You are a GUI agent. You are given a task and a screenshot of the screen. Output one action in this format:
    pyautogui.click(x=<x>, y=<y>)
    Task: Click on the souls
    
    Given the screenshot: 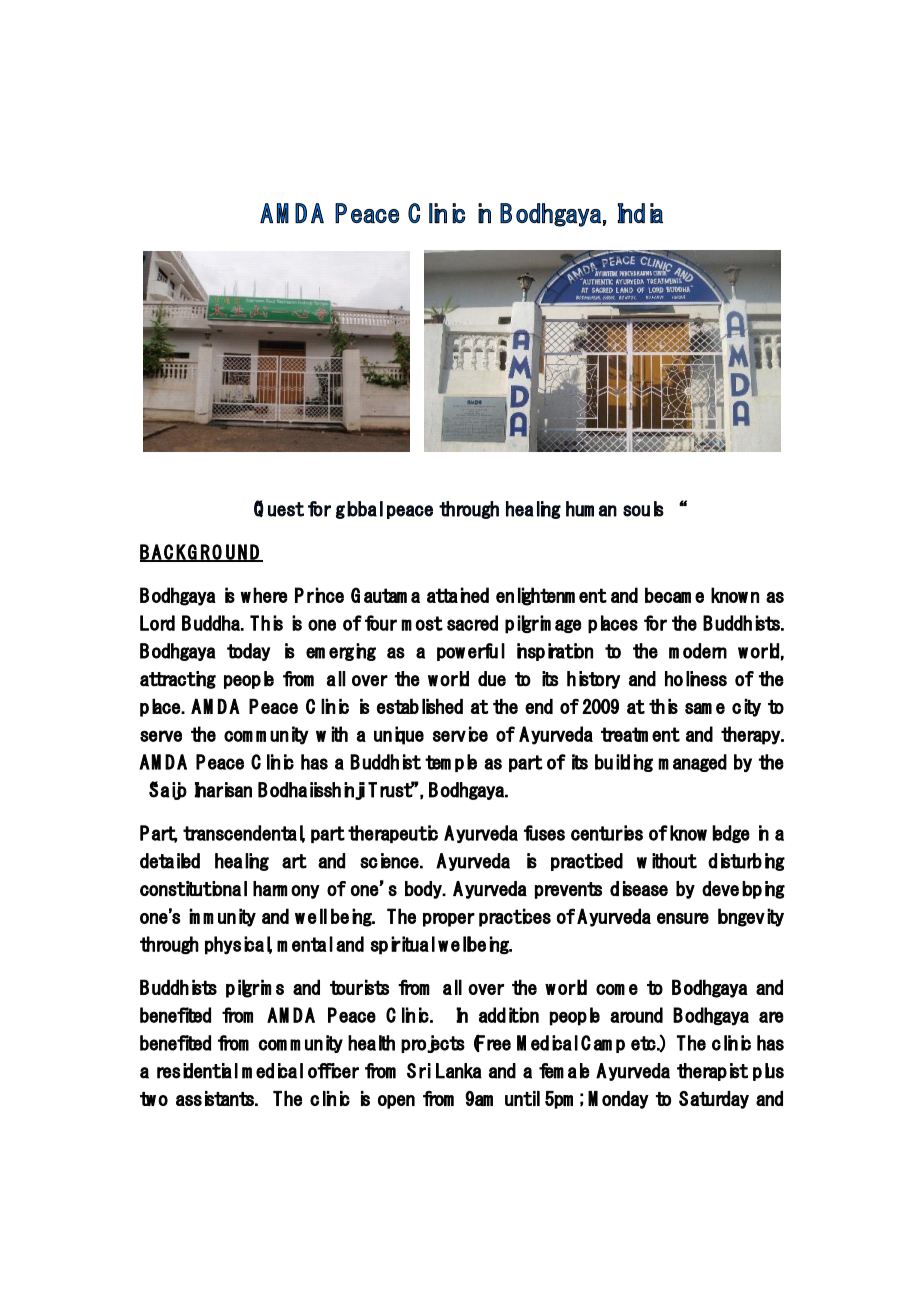 What is the action you would take?
    pyautogui.click(x=643, y=509)
